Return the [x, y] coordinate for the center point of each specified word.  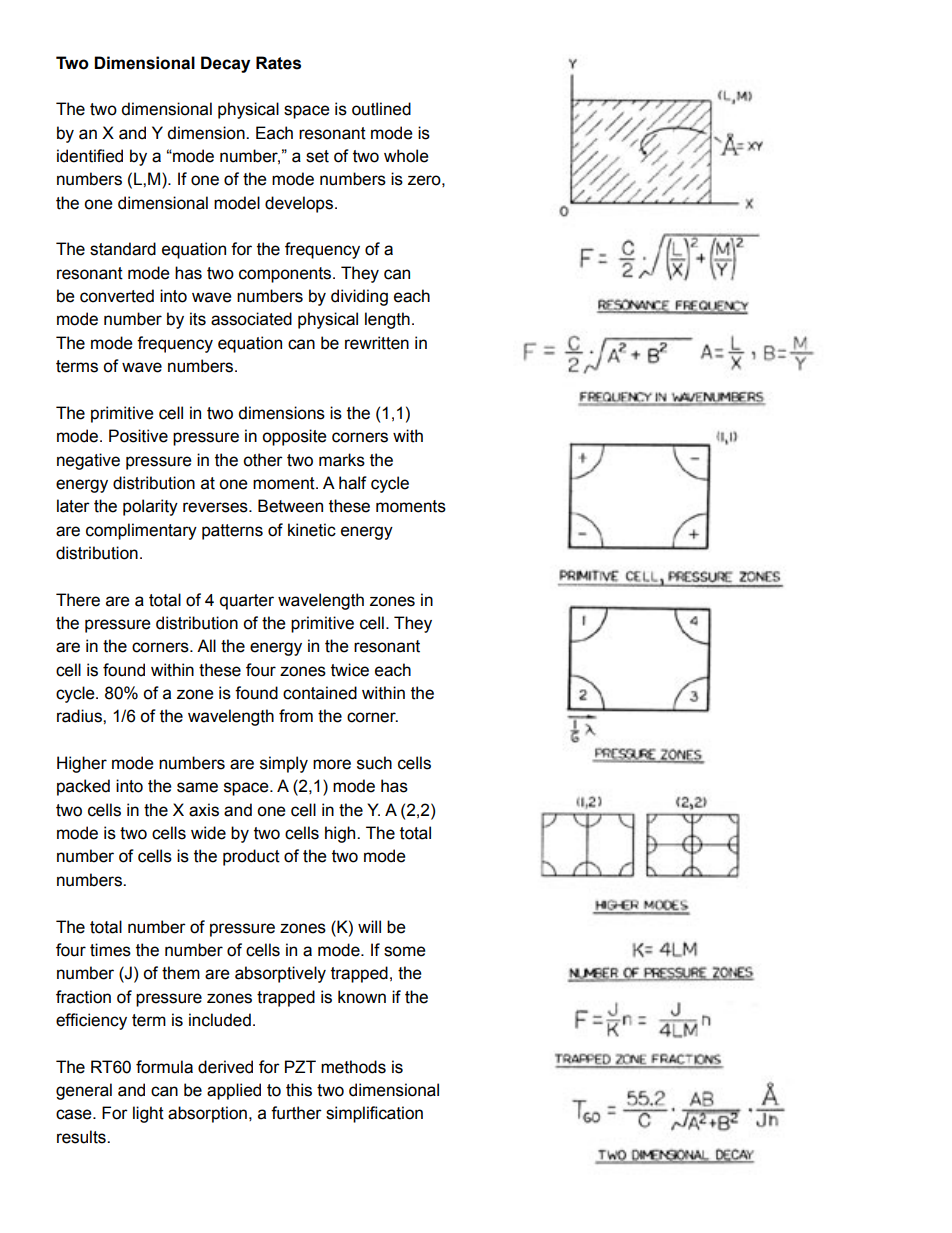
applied [234, 1091]
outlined [381, 109]
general [84, 1091]
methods [353, 1067]
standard [123, 249]
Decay [225, 64]
